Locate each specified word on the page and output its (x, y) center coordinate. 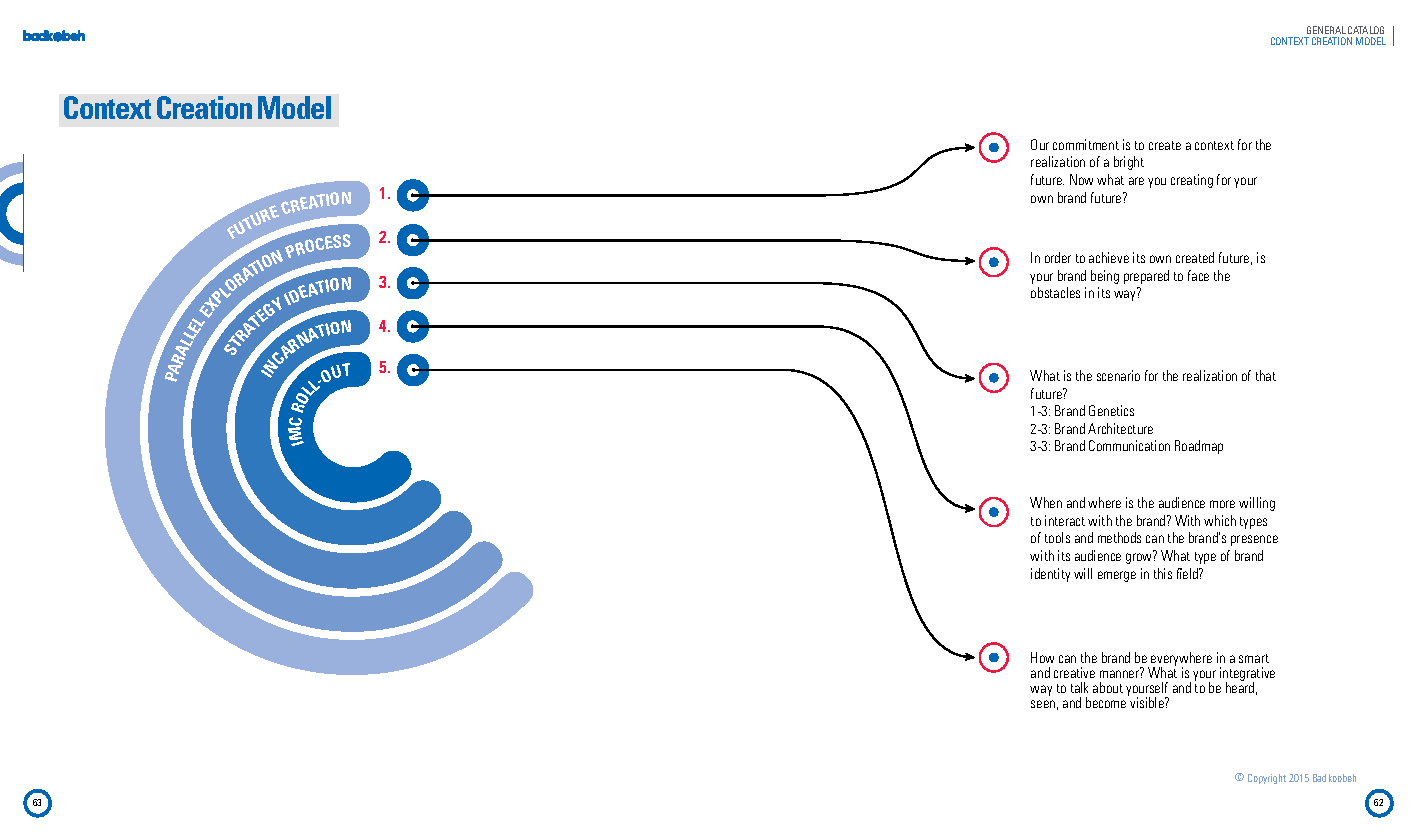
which (1220, 520)
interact (1065, 520)
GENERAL (1326, 30)
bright (1129, 163)
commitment (1086, 144)
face (1198, 275)
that (1266, 375)
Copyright (1267, 779)
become (1107, 701)
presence (1254, 540)
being (1105, 277)
